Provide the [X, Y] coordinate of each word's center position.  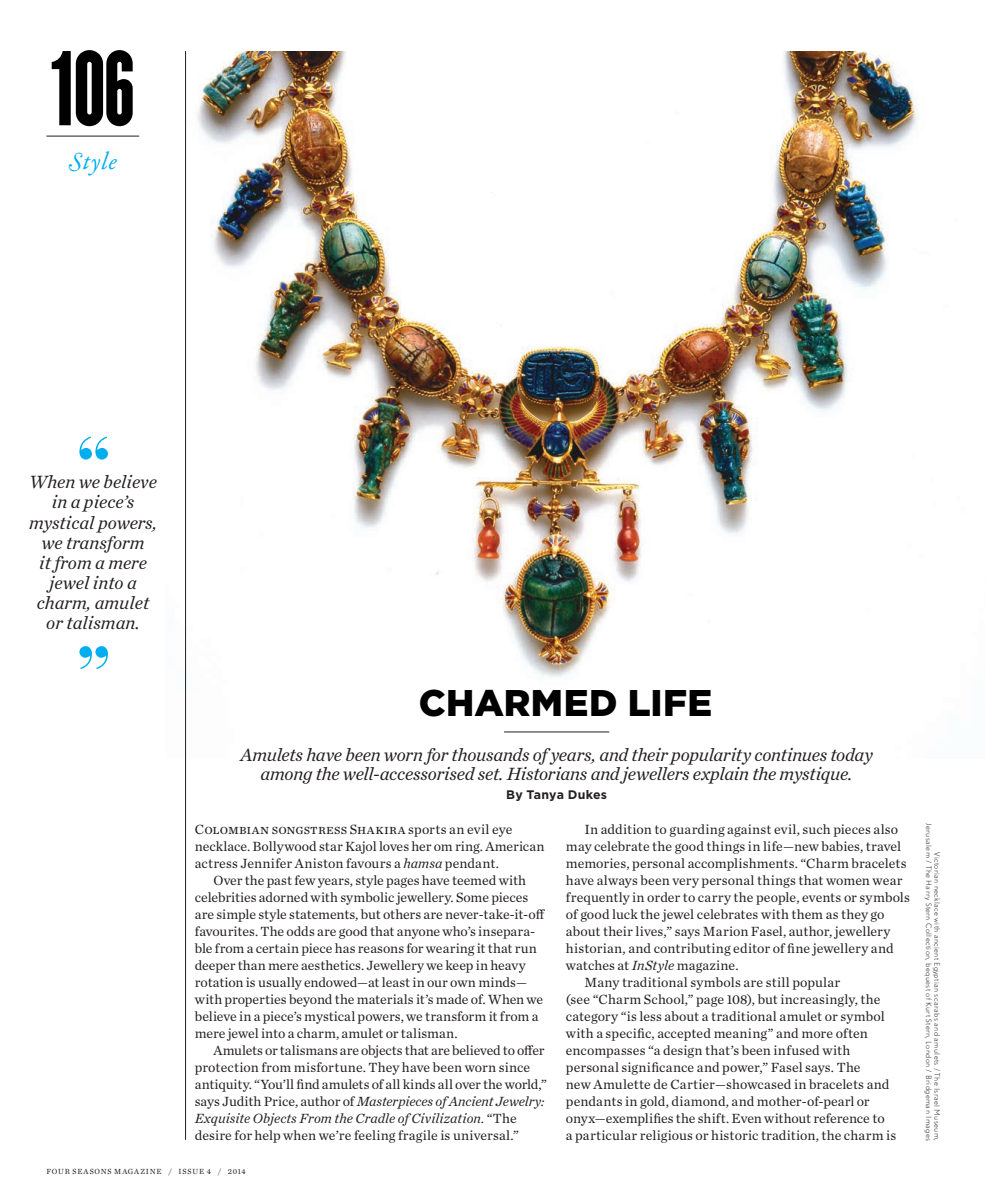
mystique [815, 775]
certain [277, 948]
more [817, 1034]
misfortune [329, 1067]
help [267, 1136]
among [287, 777]
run [526, 949]
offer [531, 1050]
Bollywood [284, 847]
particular [606, 1136]
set [490, 775]
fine [798, 948]
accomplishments [742, 864]
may [579, 849]
